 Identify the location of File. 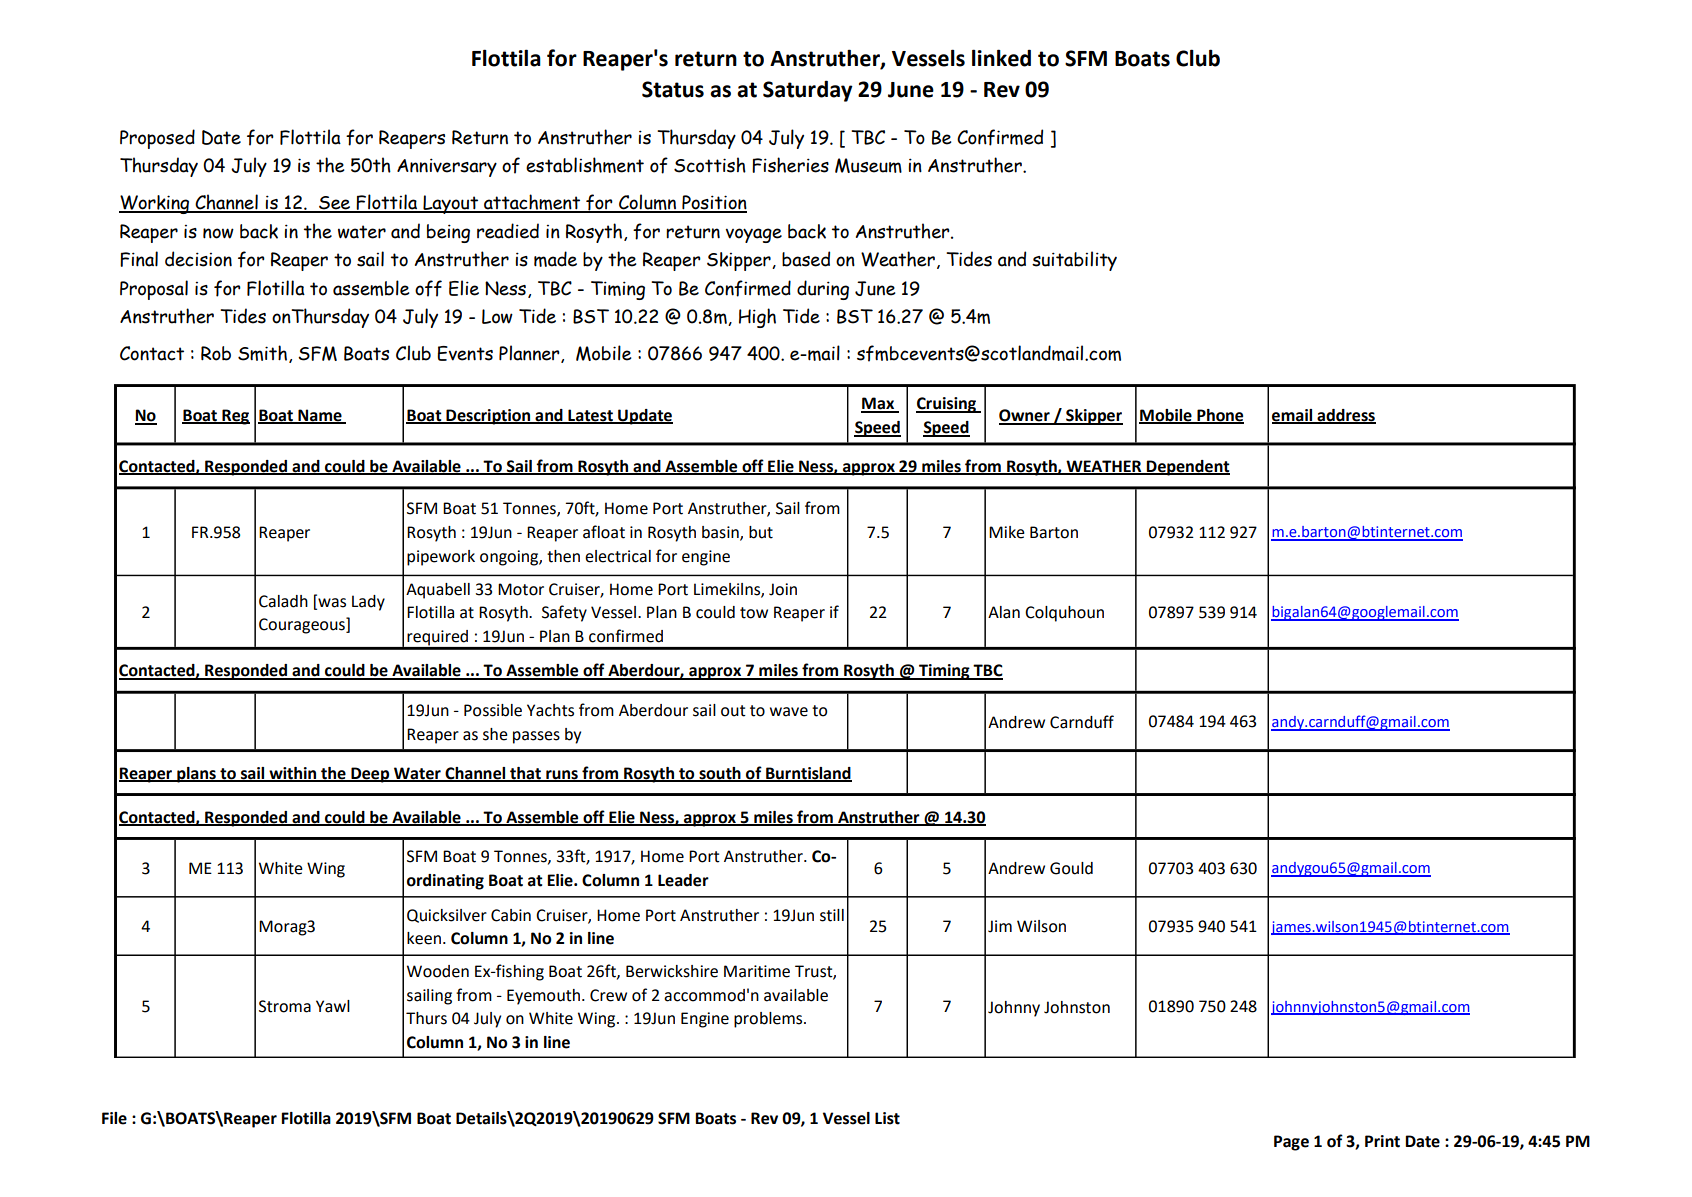
(114, 1118).
